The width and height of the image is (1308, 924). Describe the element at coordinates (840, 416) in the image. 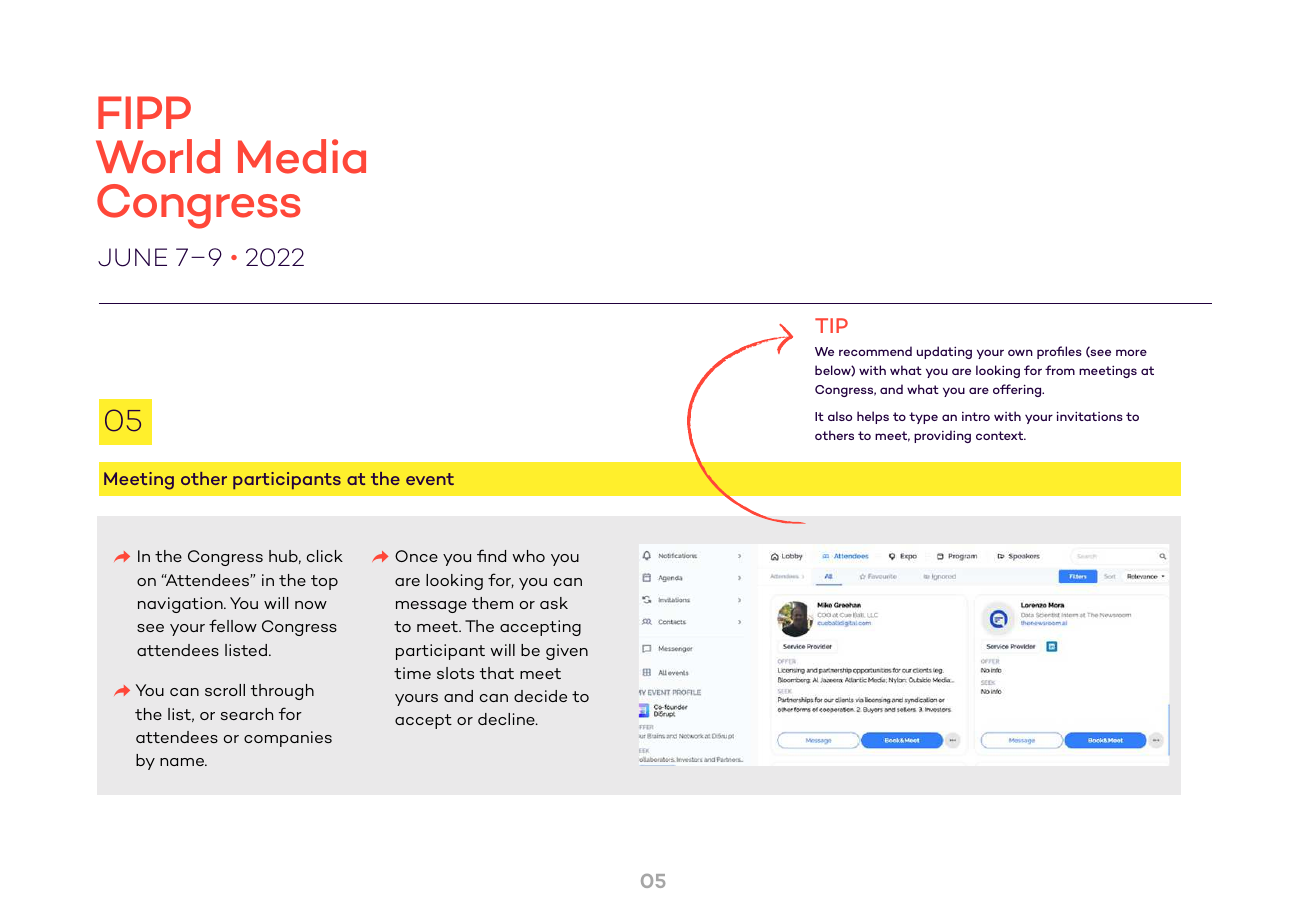

I see `also` at that location.
